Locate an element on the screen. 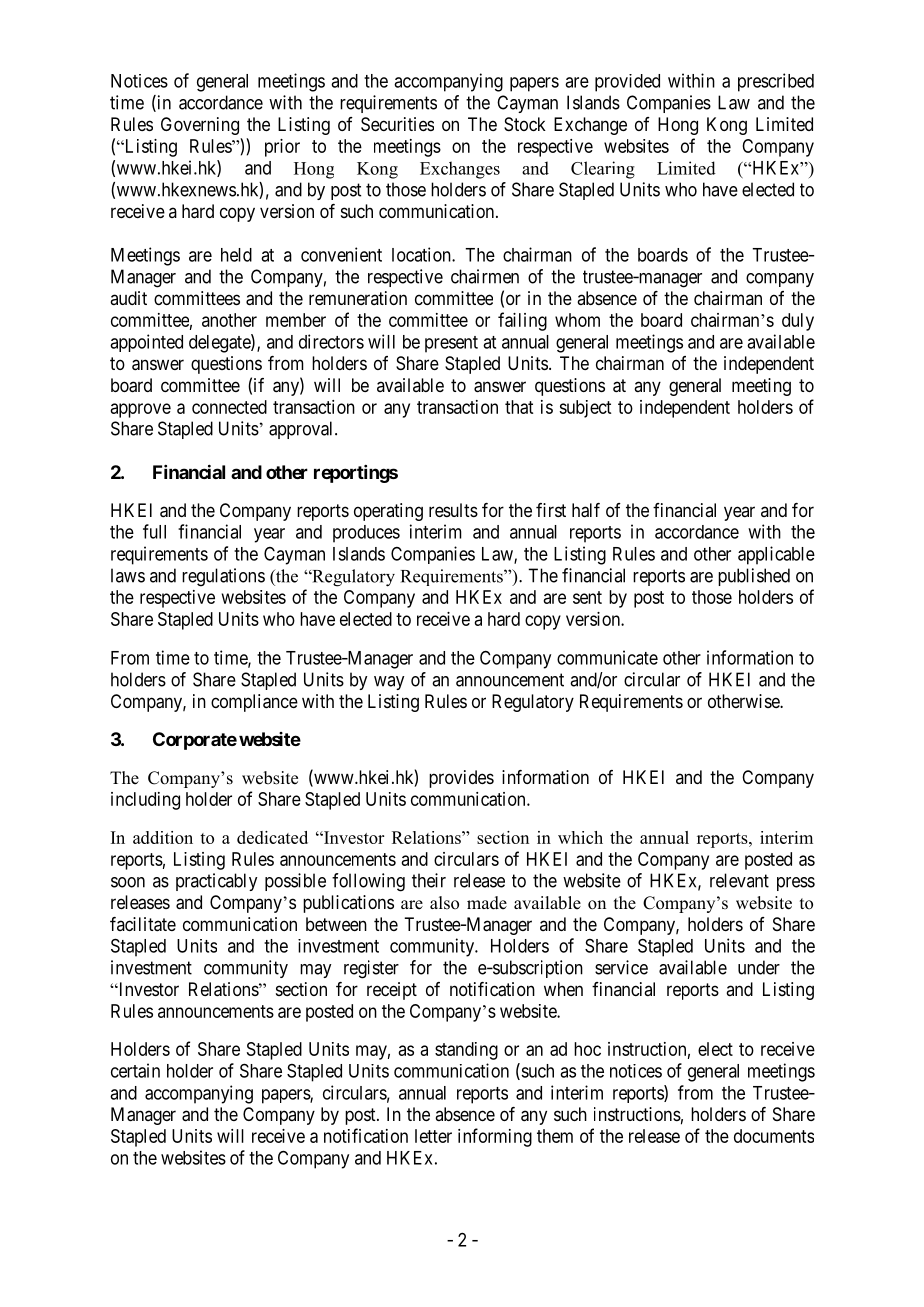 The height and width of the screenshot is (1307, 924). failing is located at coordinates (522, 321).
